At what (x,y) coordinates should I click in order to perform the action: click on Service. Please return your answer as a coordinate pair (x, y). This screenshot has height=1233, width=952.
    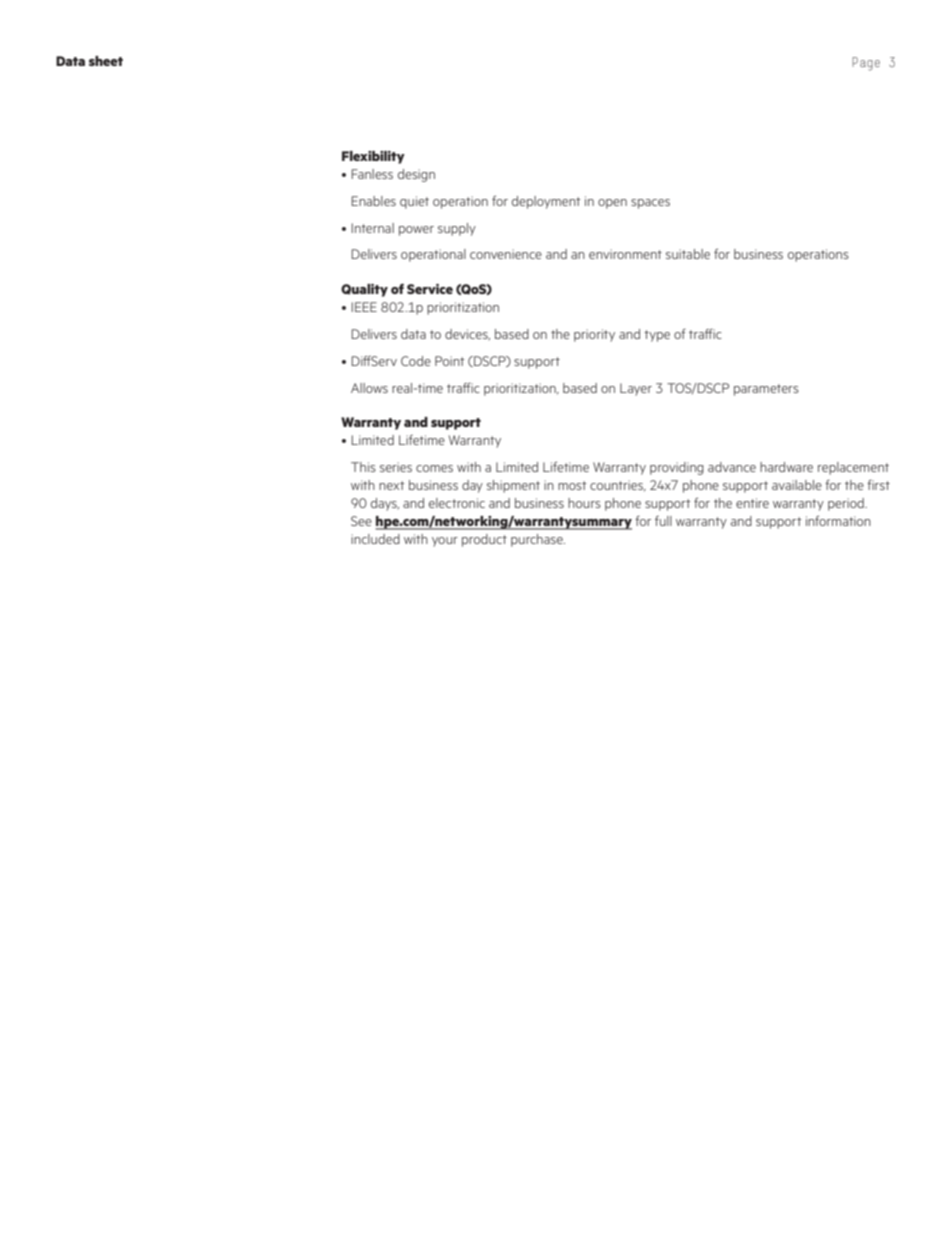
    Looking at the image, I should click on (430, 289).
